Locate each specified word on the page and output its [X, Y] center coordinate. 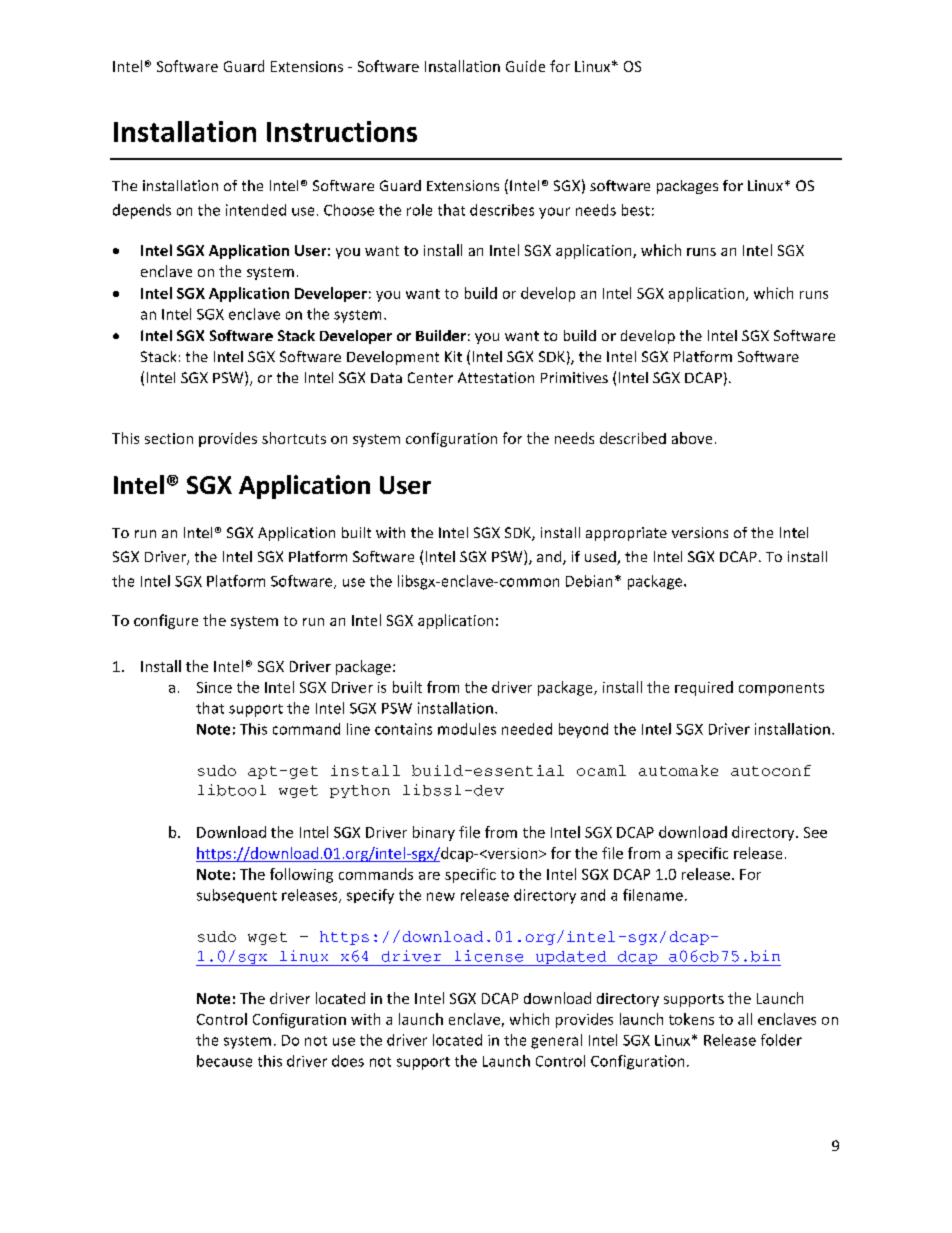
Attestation [496, 377]
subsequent [237, 896]
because [224, 1061]
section [169, 438]
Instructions [342, 131]
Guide [525, 66]
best [636, 210]
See [815, 832]
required [704, 688]
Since [214, 687]
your [554, 213]
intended [256, 210]
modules [467, 729]
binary [434, 833]
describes [502, 210]
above [692, 438]
